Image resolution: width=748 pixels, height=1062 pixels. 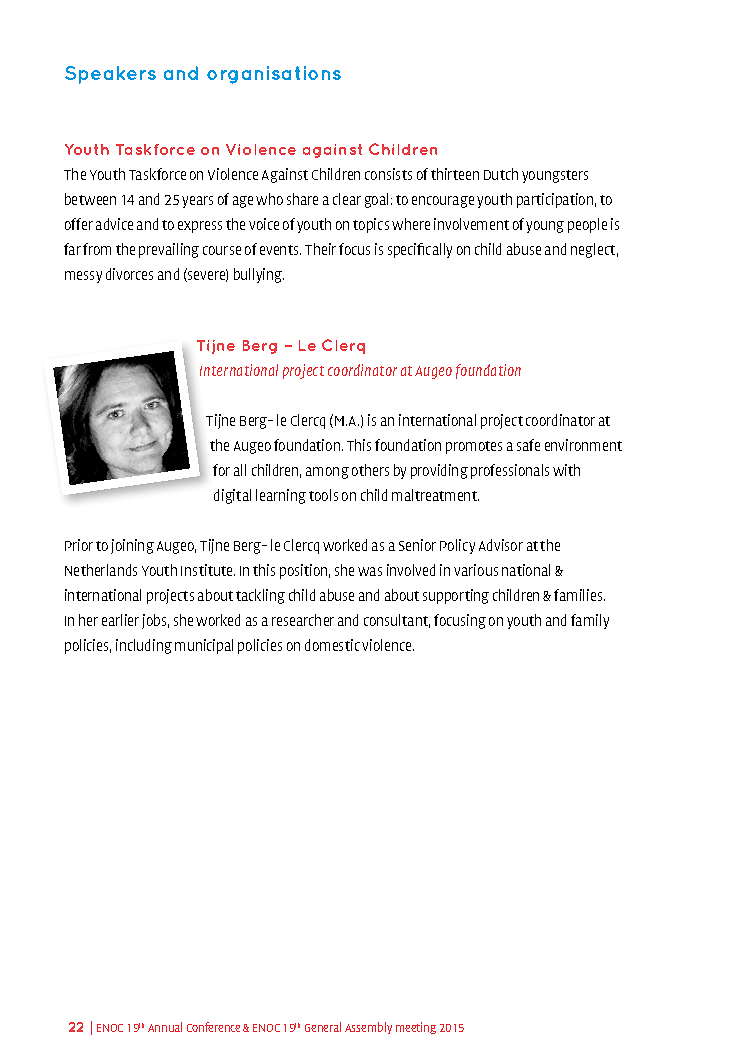 I want to click on family, so click(x=590, y=621).
